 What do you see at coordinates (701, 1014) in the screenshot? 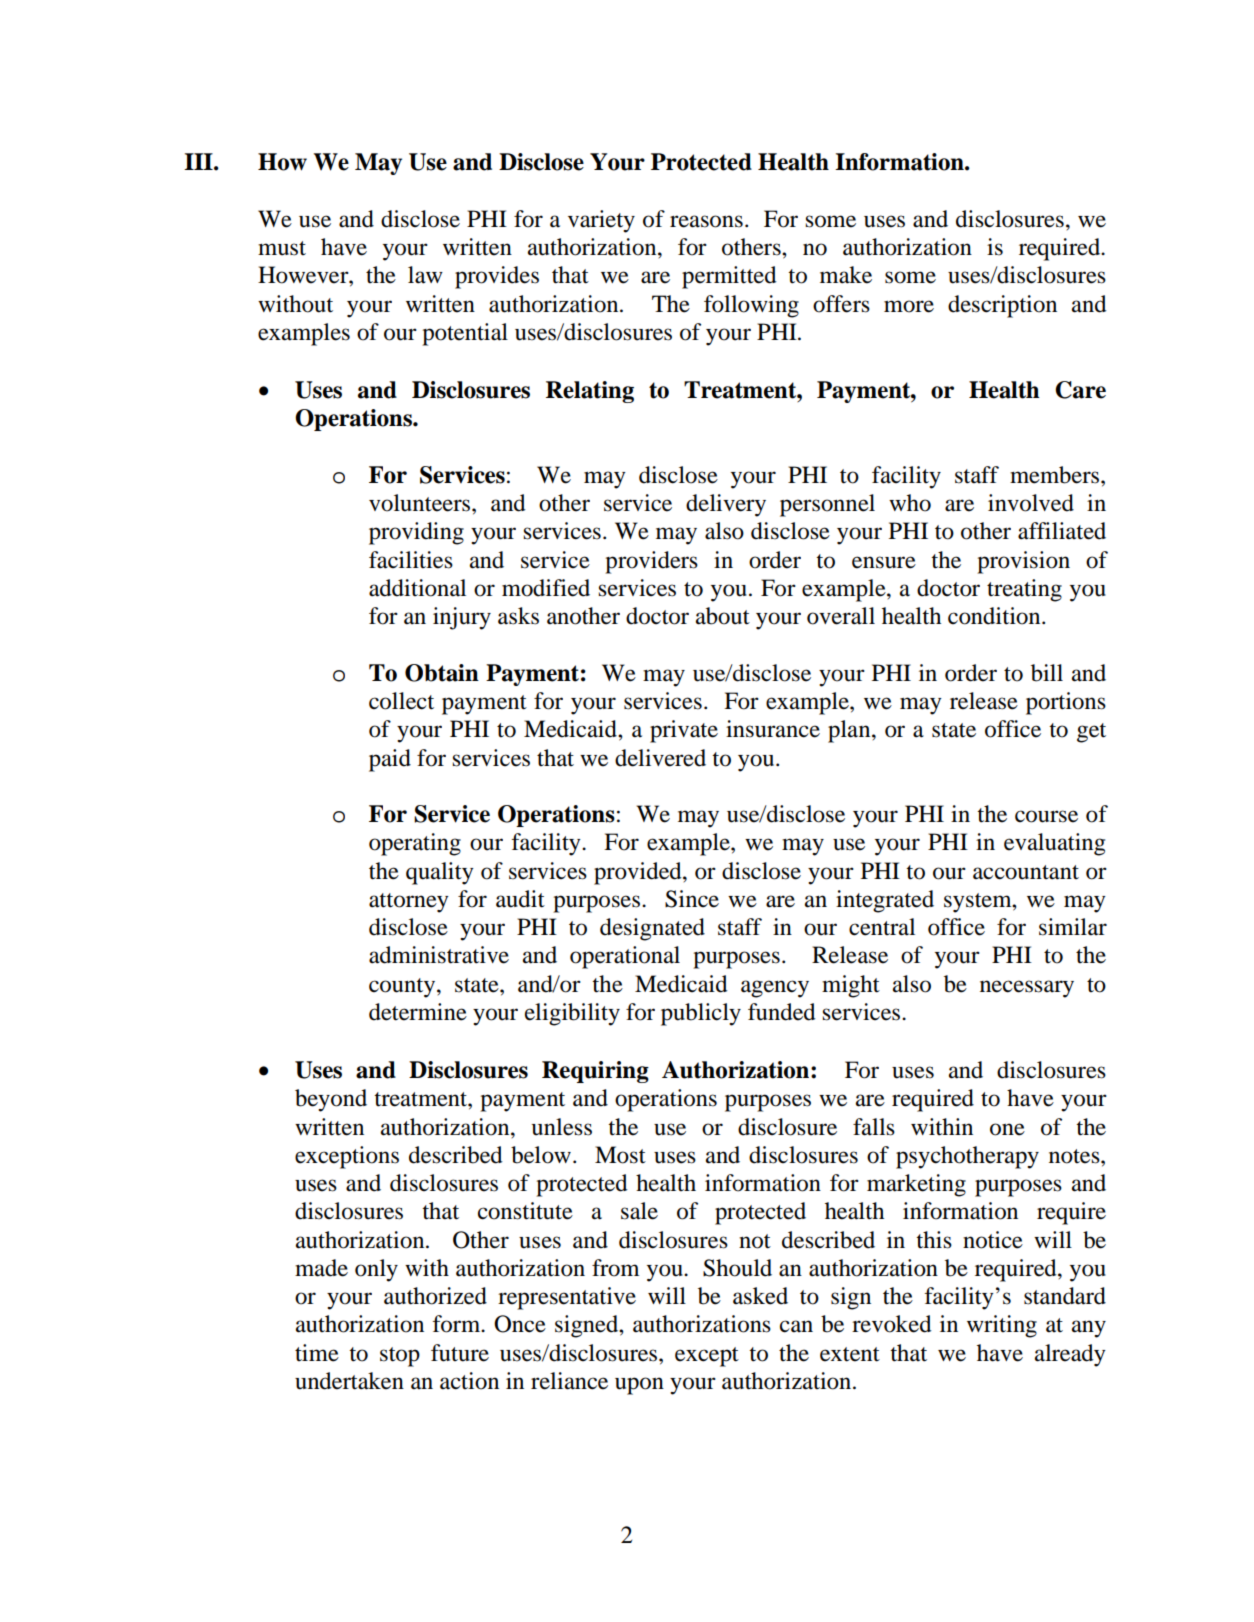
I see `publicly` at bounding box center [701, 1014].
